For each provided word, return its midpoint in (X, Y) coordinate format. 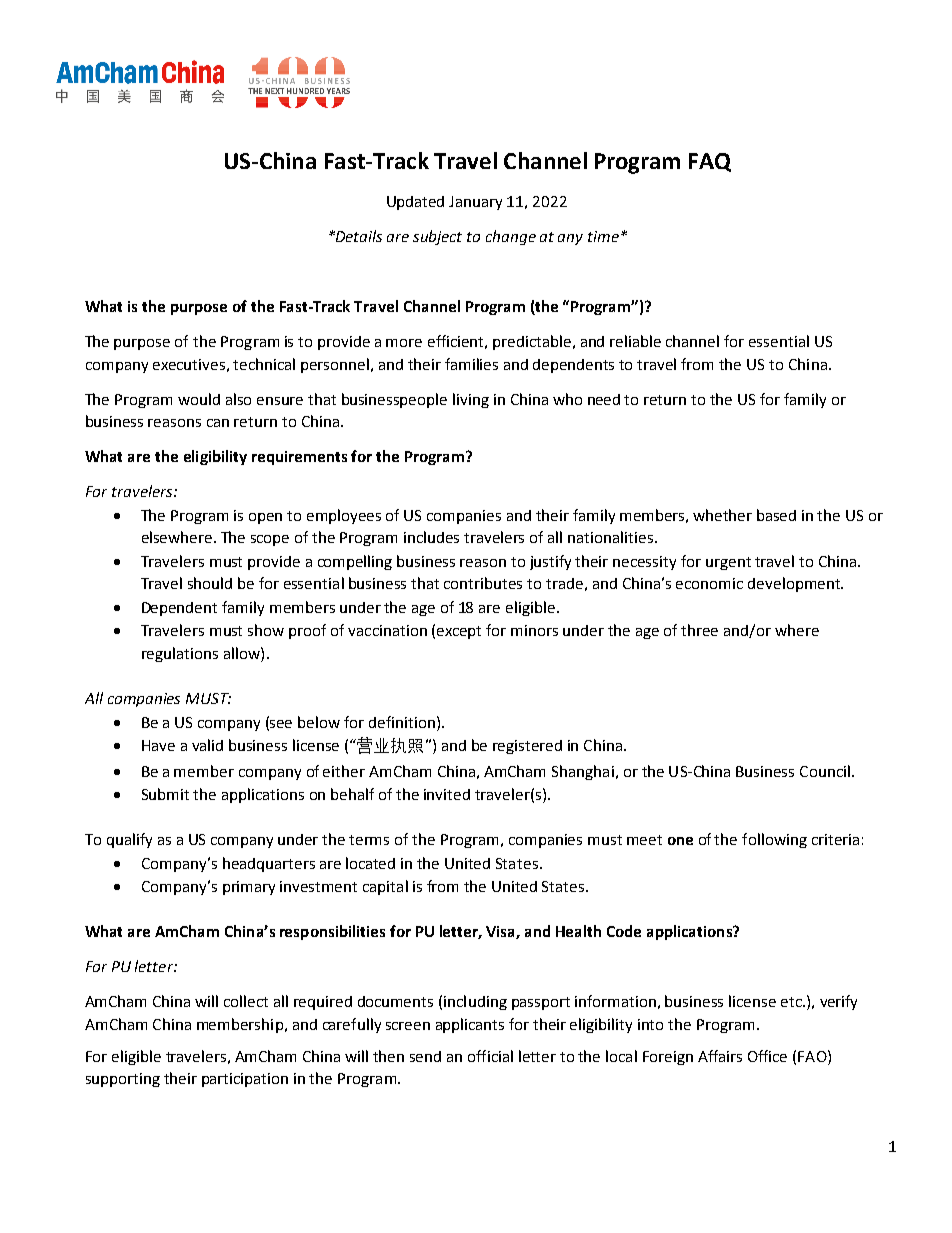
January (475, 203)
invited (447, 794)
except (459, 632)
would (199, 399)
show (266, 630)
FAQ (710, 162)
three (699, 630)
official (490, 1056)
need (604, 399)
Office (767, 1056)
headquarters (269, 864)
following (774, 840)
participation (245, 1080)
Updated (415, 203)
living (471, 400)
